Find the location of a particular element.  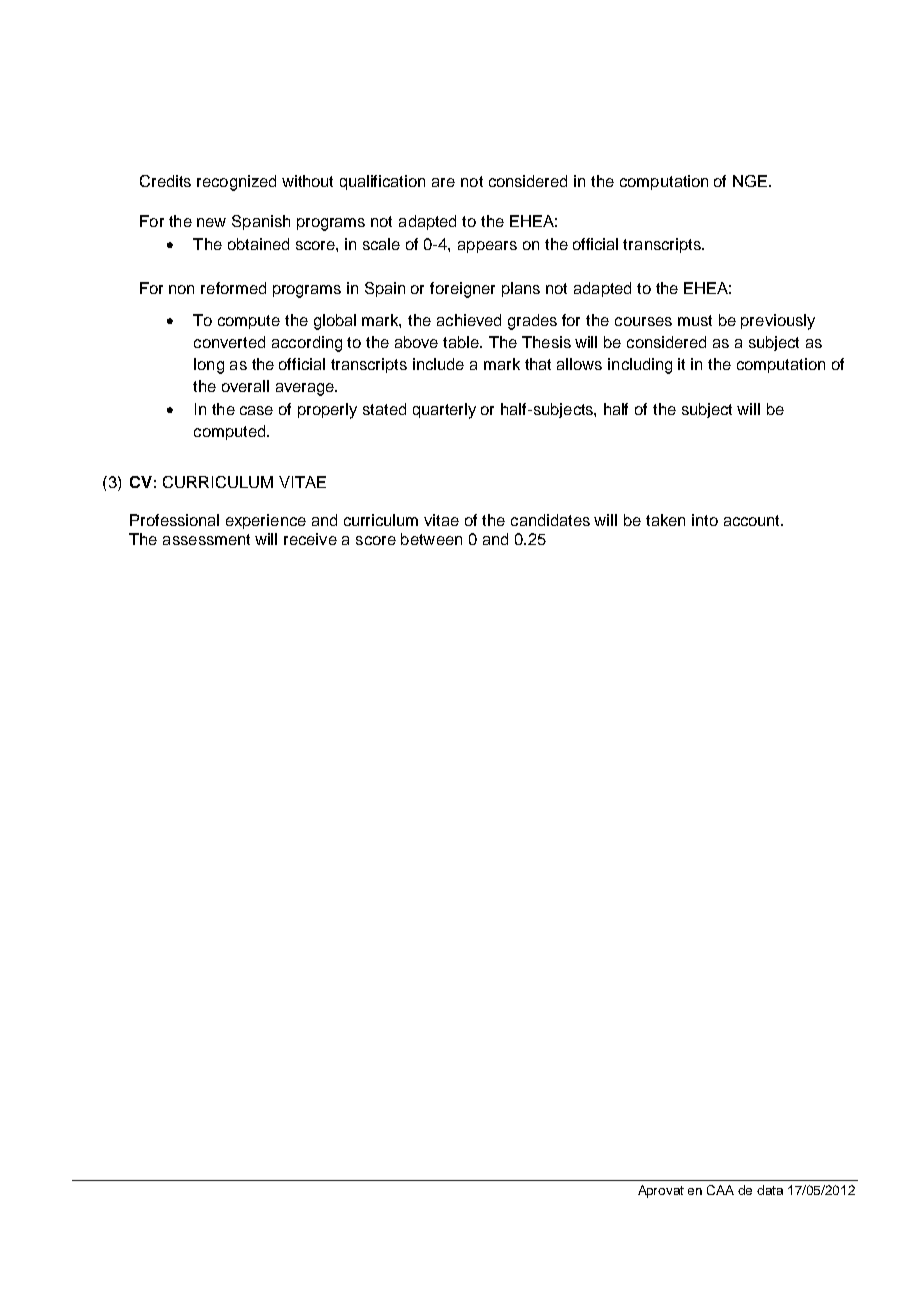

are is located at coordinates (443, 182).
